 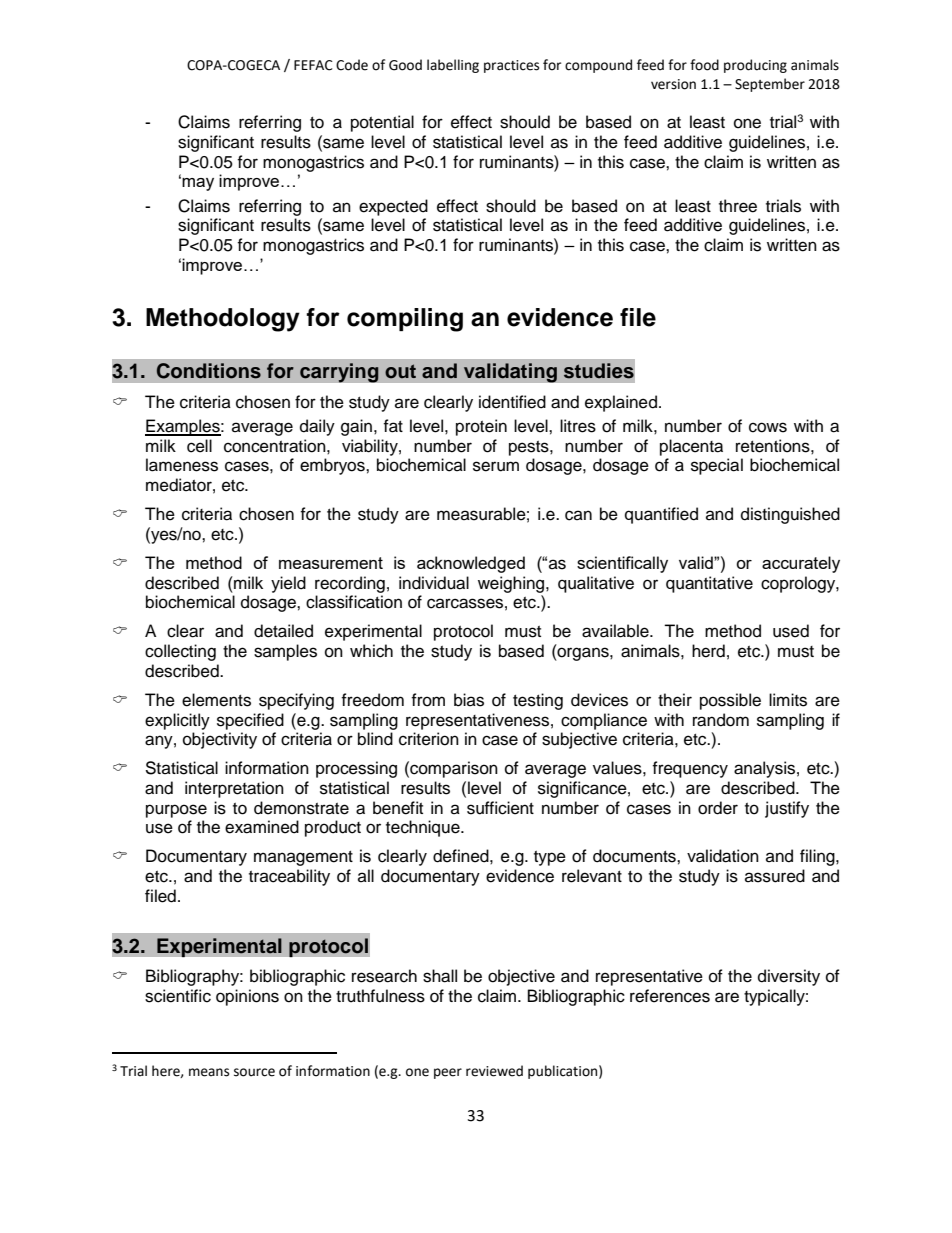 What do you see at coordinates (494, 1071) in the image?
I see `reviewed` at bounding box center [494, 1071].
